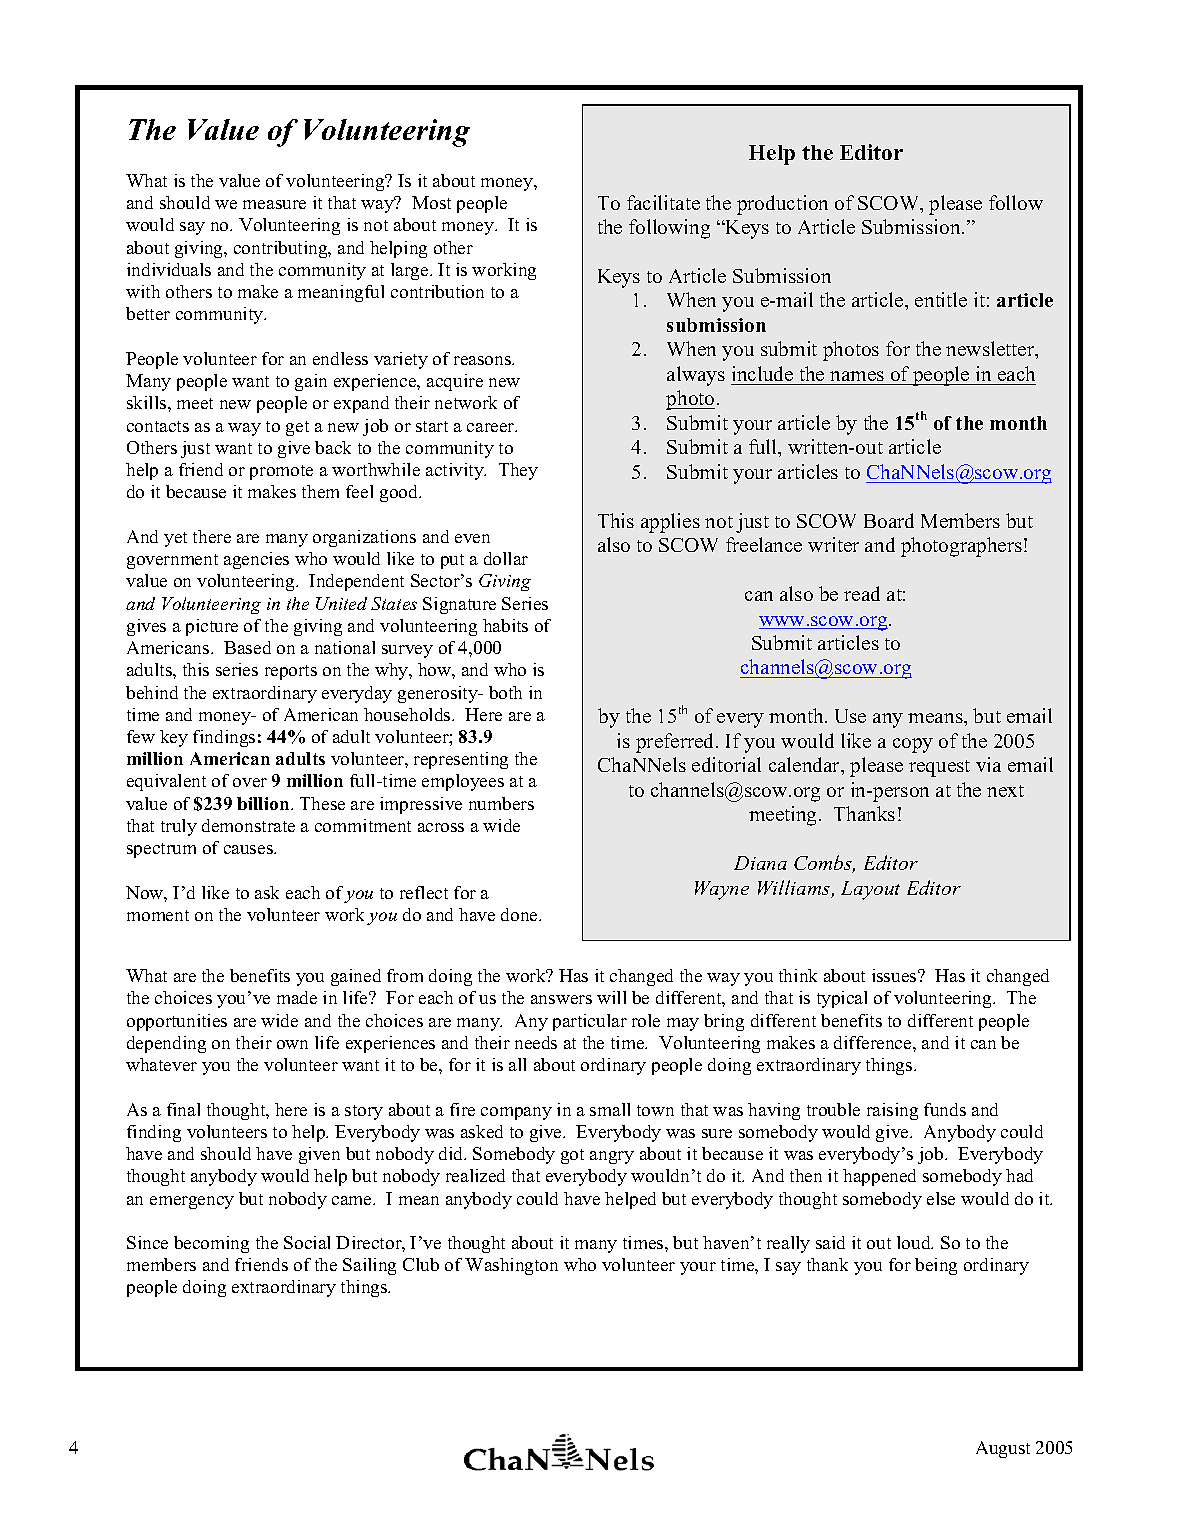 This document has width=1184, height=1532. Describe the element at coordinates (610, 1109) in the document. I see `small` at that location.
